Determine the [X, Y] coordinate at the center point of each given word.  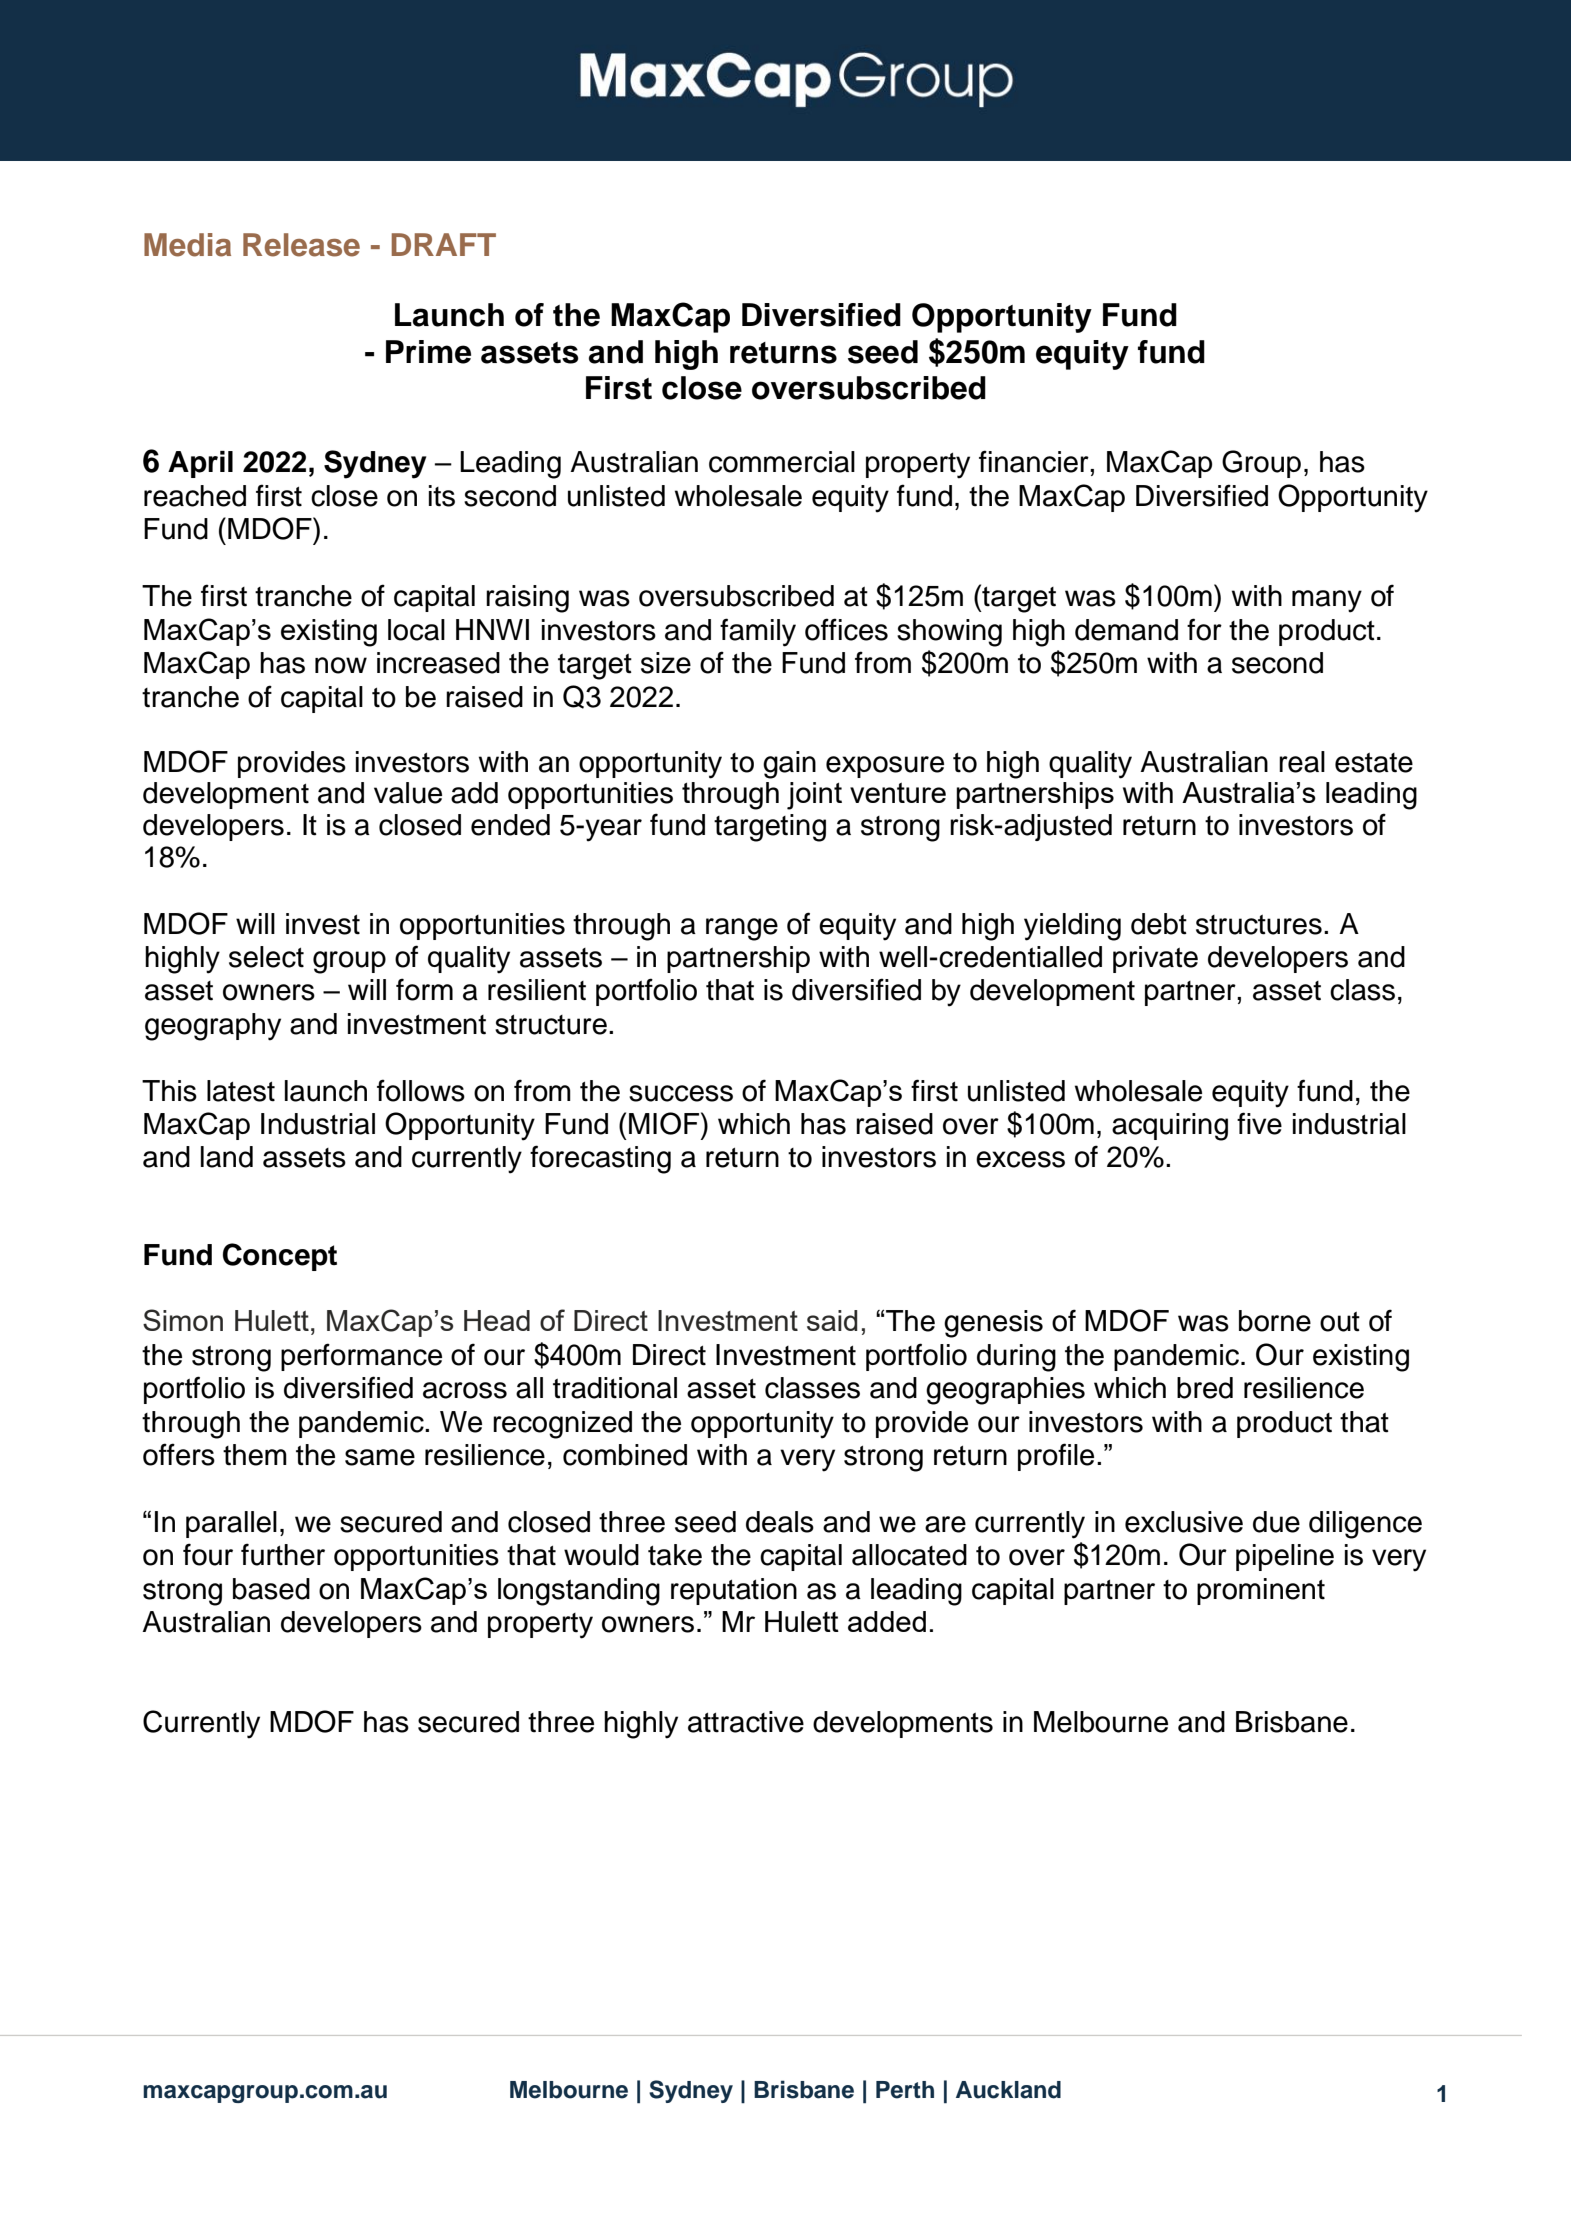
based [271, 1589]
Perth [905, 2090]
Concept [280, 1257]
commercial [782, 462]
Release [301, 245]
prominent [1261, 1591]
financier [1035, 461]
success [681, 1093]
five [1259, 1123]
